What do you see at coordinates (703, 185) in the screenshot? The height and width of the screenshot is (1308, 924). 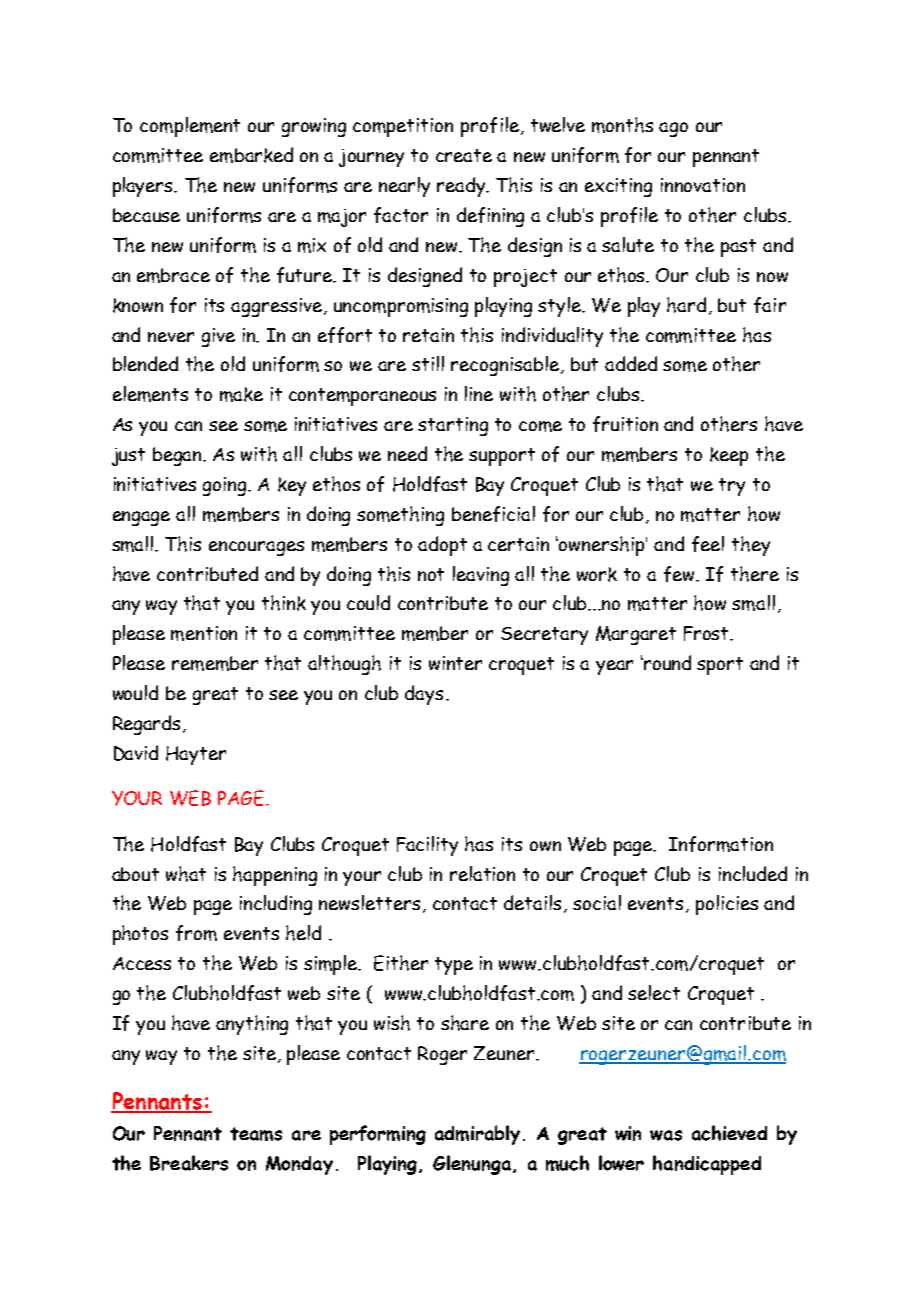 I see `innovation` at bounding box center [703, 185].
